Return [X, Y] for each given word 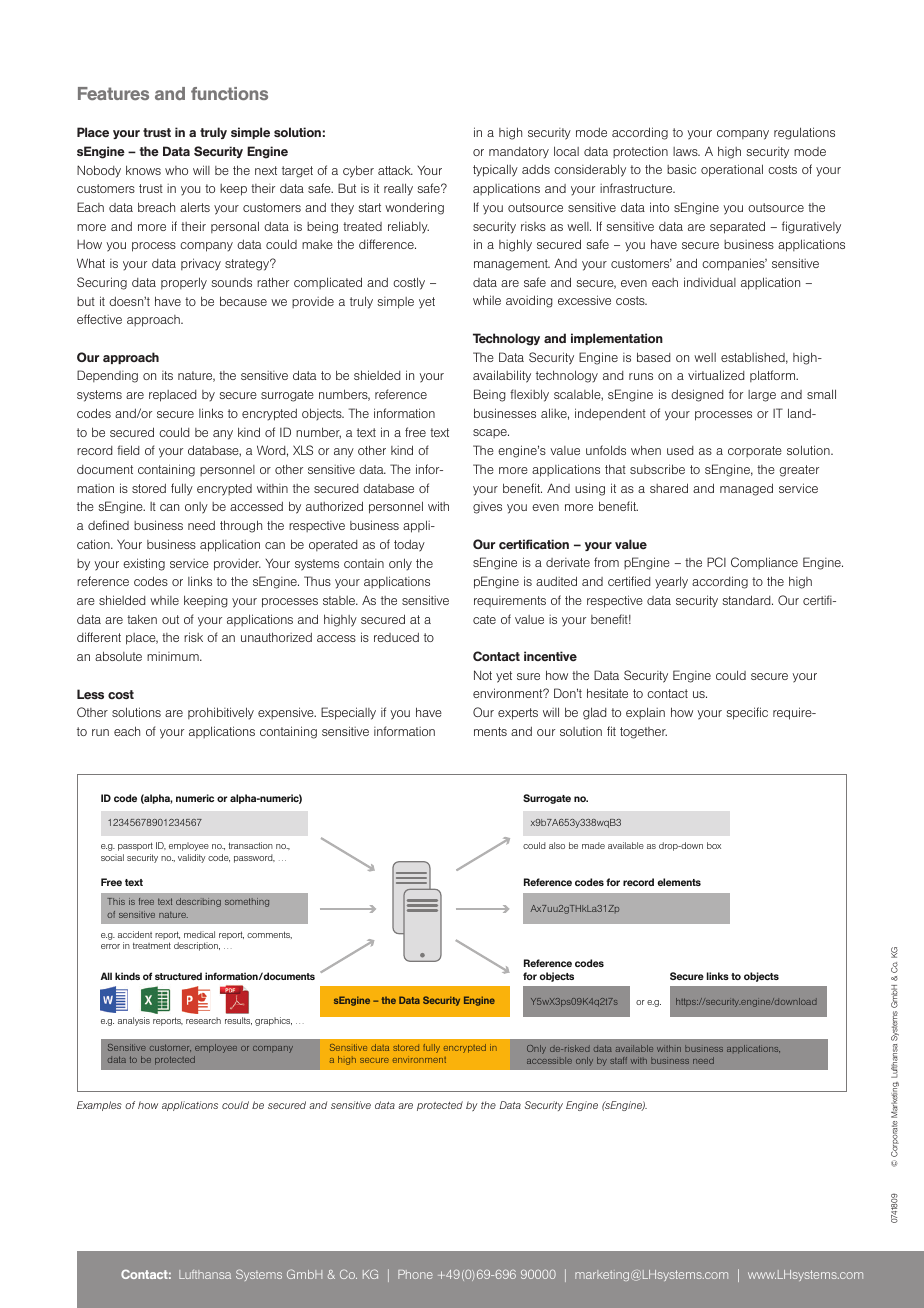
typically [495, 170]
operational [732, 170]
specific [747, 713]
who [176, 170]
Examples [99, 1106]
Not [483, 675]
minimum [174, 656]
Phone [415, 1274]
